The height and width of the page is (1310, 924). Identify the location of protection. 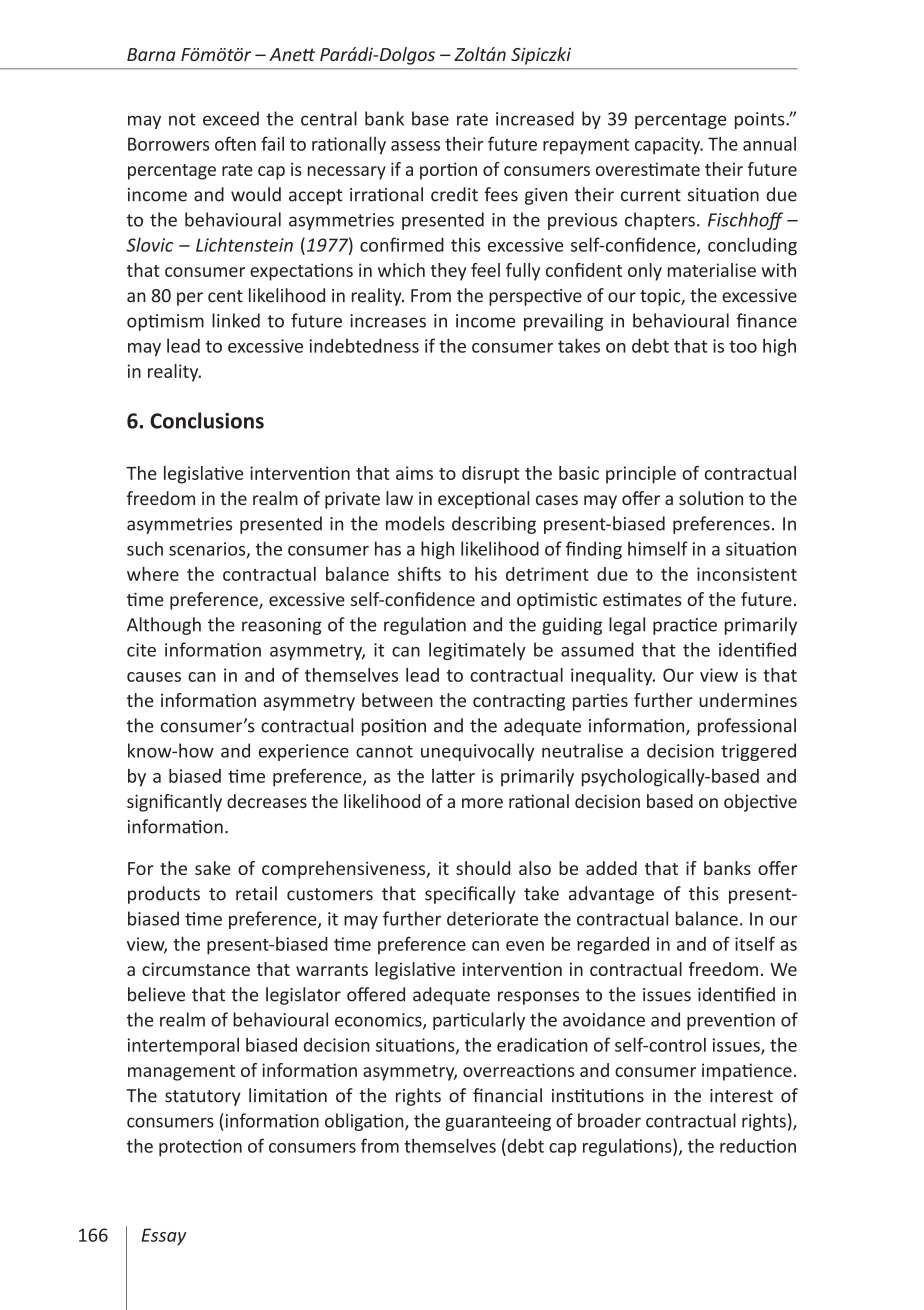
(200, 1147).
